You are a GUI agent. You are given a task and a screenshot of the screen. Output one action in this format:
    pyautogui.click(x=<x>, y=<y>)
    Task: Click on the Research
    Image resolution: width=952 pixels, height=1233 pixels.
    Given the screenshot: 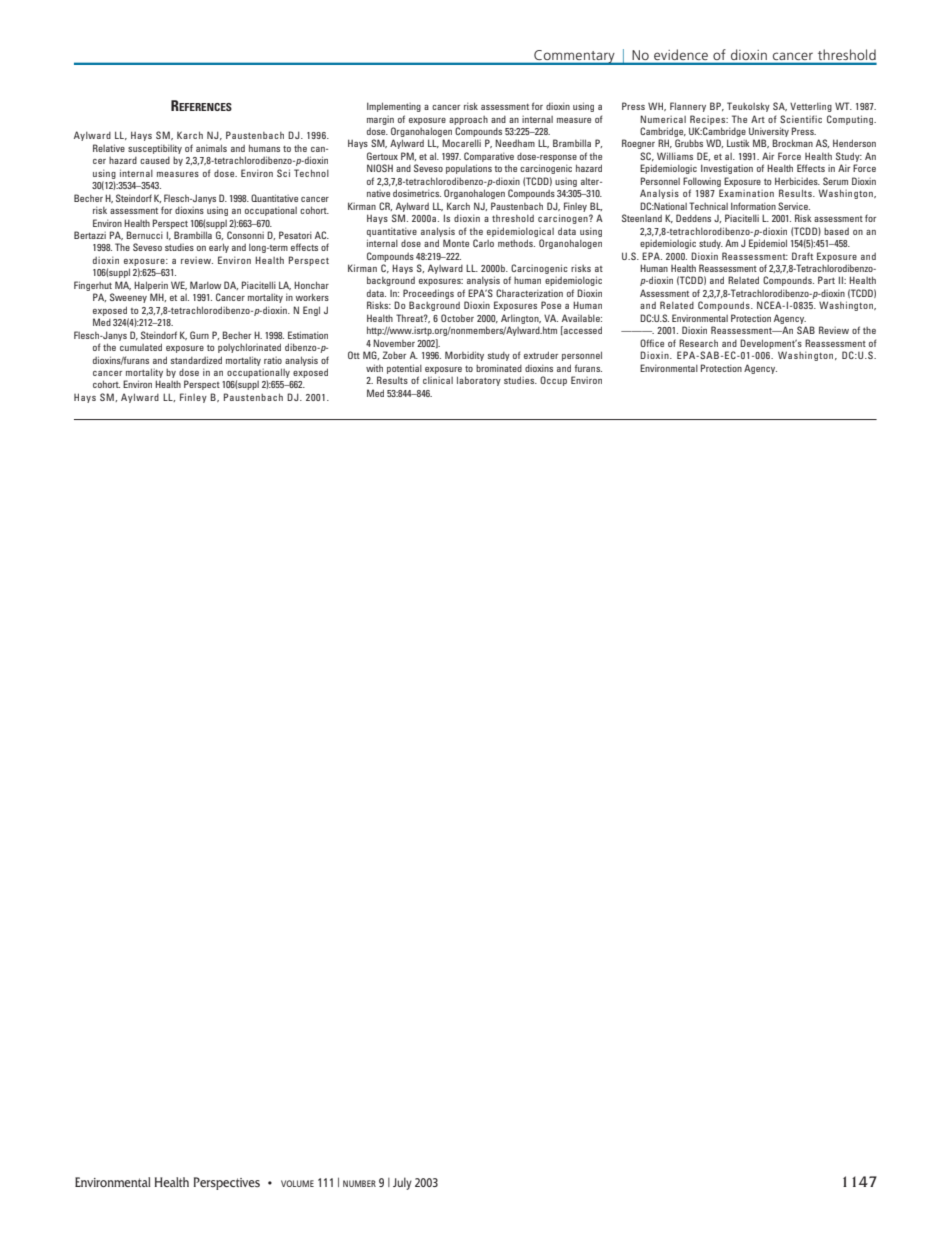 What is the action you would take?
    pyautogui.click(x=698, y=343)
